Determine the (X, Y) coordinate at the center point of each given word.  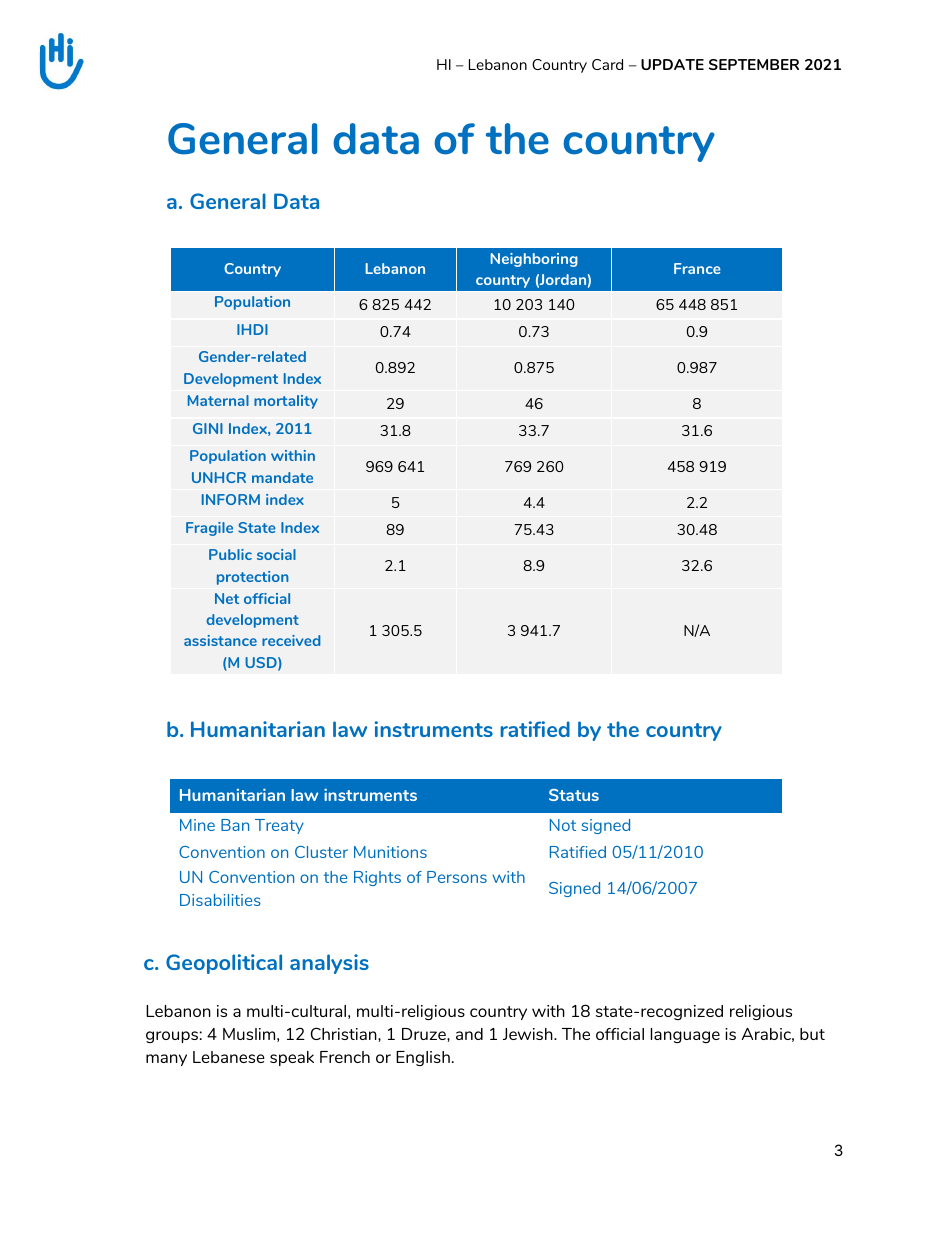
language (685, 1035)
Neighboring (534, 260)
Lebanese (229, 1057)
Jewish (529, 1034)
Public (230, 554)
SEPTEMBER (754, 64)
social (276, 554)
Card (607, 64)
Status (574, 795)
